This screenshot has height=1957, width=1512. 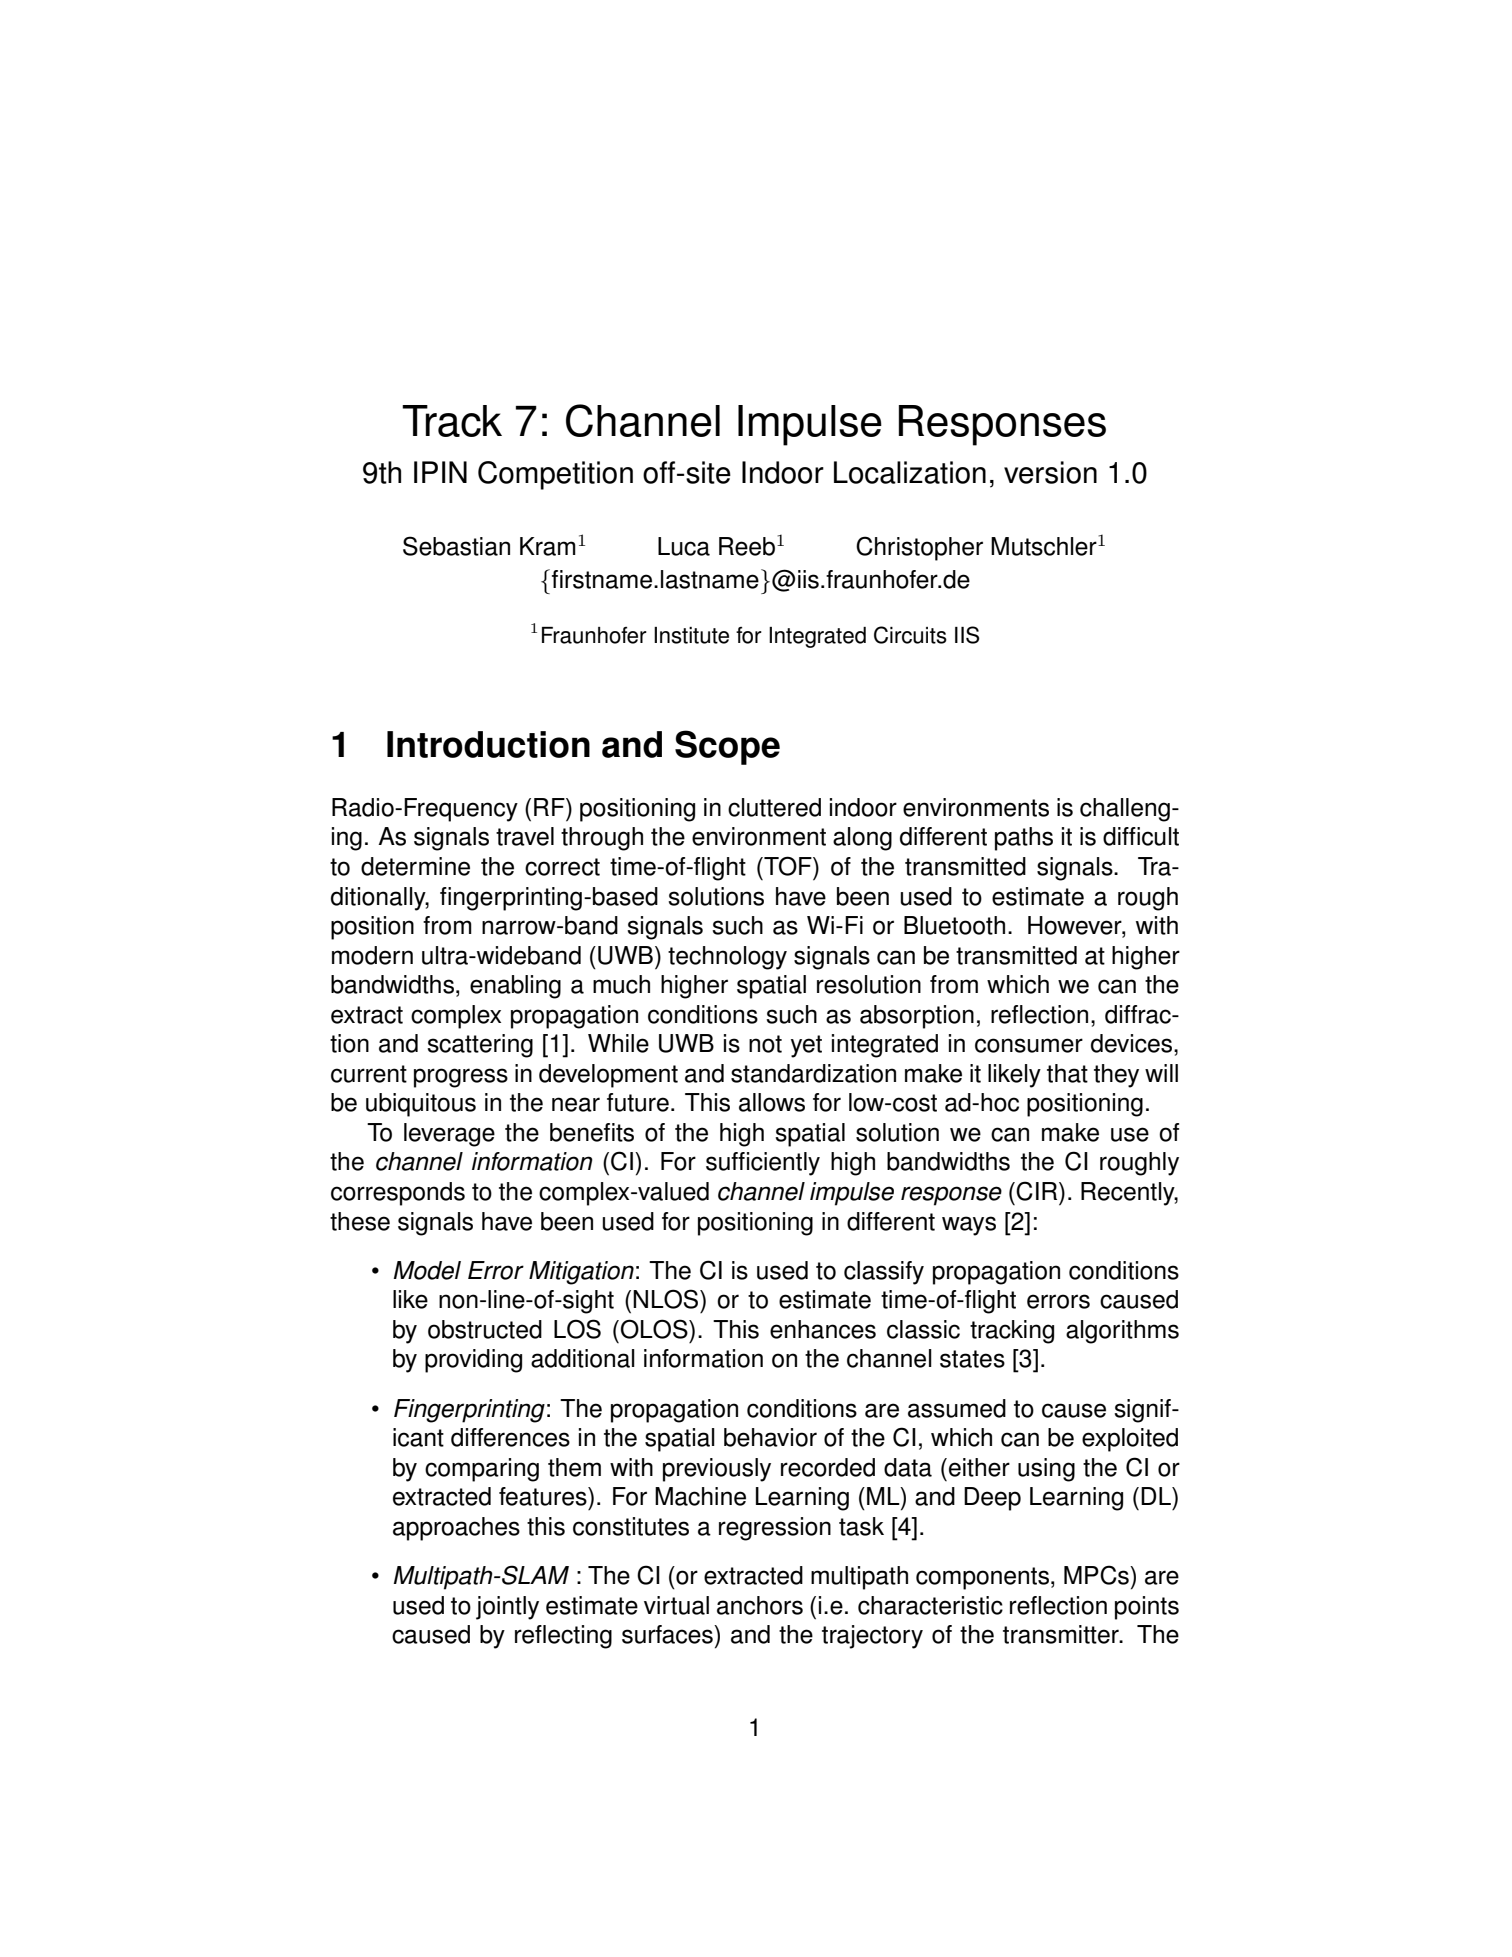 What do you see at coordinates (440, 472) in the screenshot?
I see `IPIN` at bounding box center [440, 472].
